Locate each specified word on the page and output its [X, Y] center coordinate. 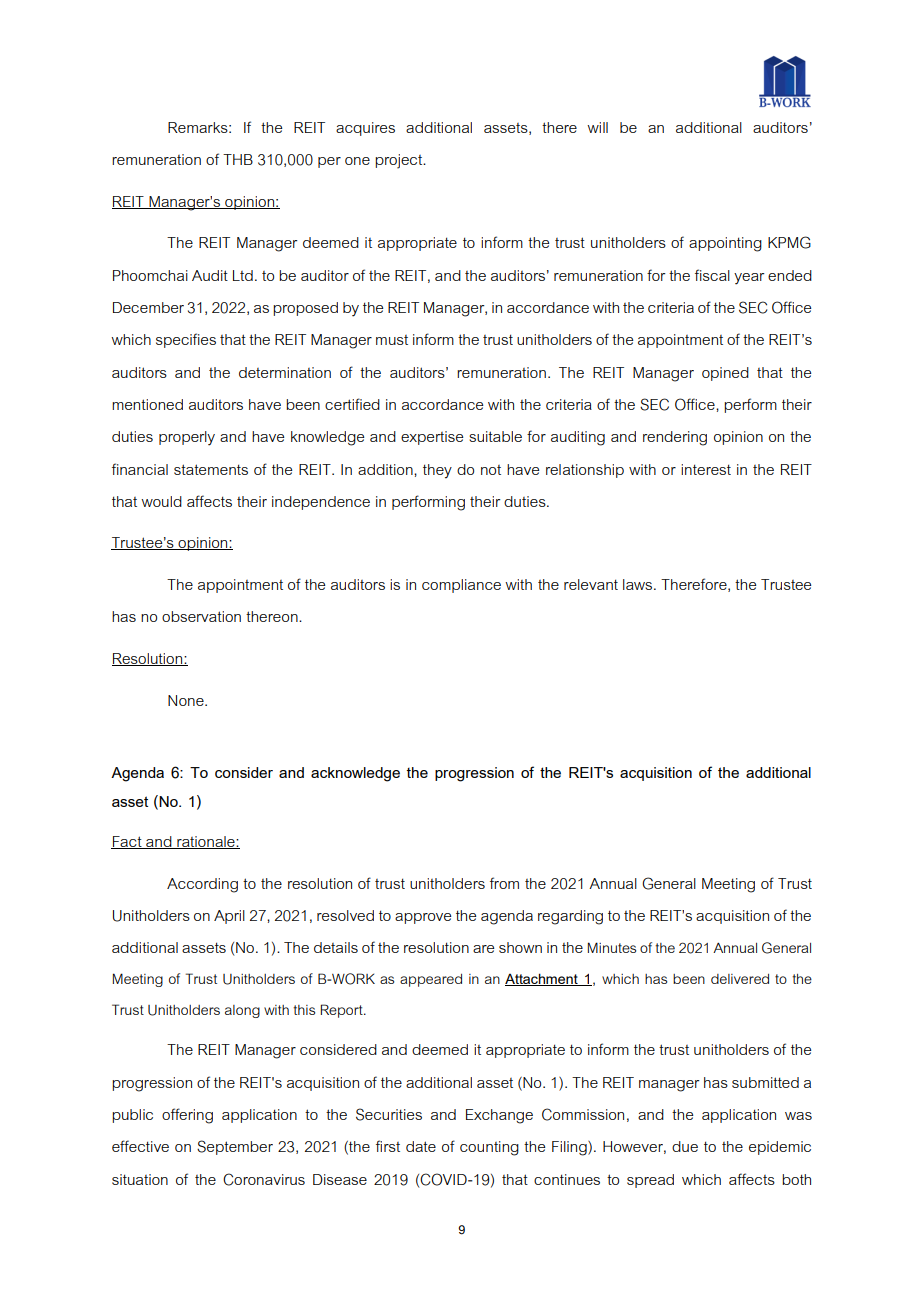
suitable [495, 436]
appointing [725, 244]
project [400, 161]
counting [489, 1148]
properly [187, 438]
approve [423, 918]
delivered [740, 979]
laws [639, 584]
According [202, 885]
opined [725, 374]
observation [201, 616]
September [235, 1147]
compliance [461, 586]
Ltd [243, 275]
